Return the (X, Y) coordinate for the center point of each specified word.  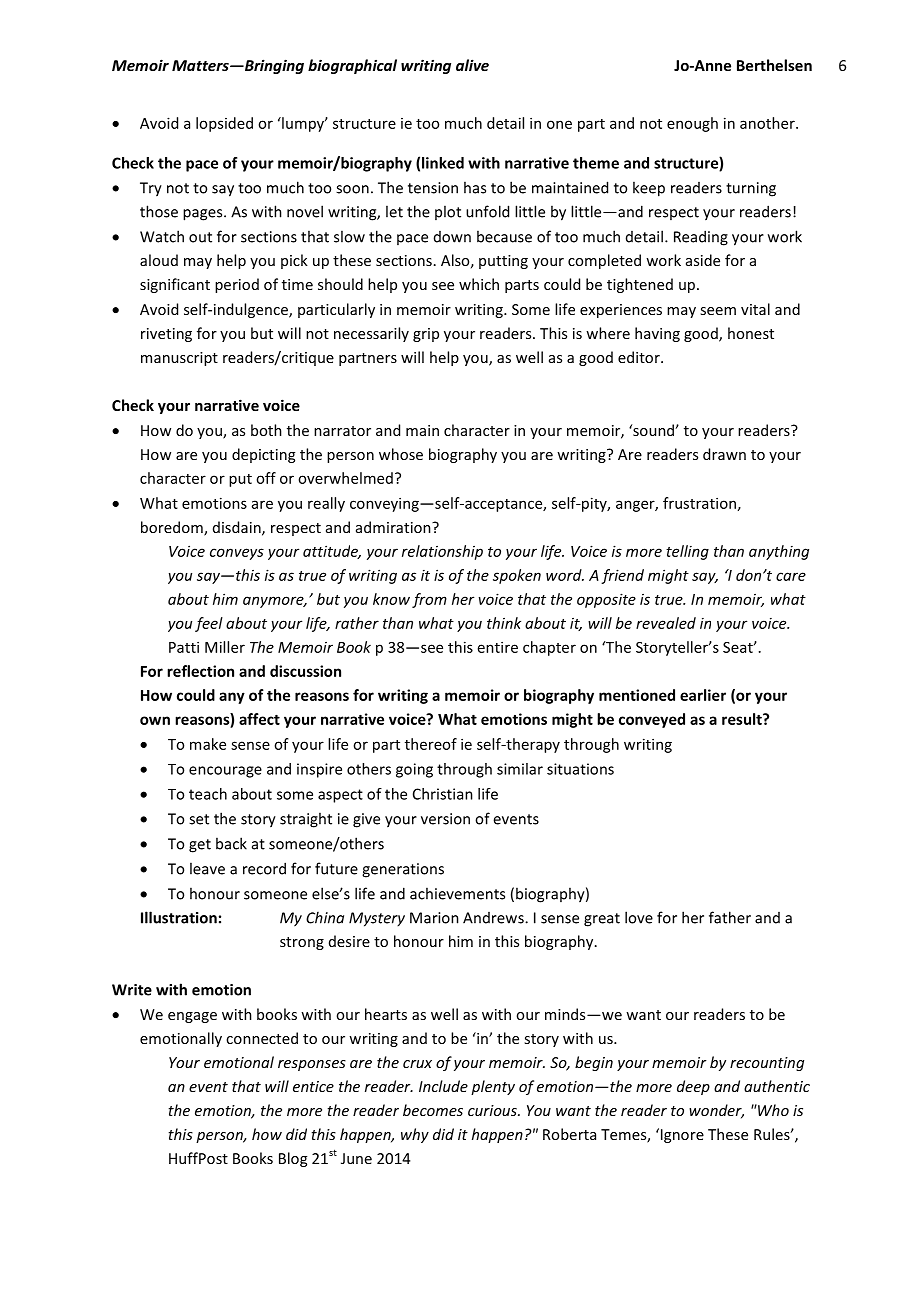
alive (472, 65)
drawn (724, 454)
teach (208, 794)
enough (692, 124)
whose (401, 454)
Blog (293, 1159)
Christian (443, 794)
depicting (263, 455)
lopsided (224, 124)
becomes (433, 1110)
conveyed (652, 720)
